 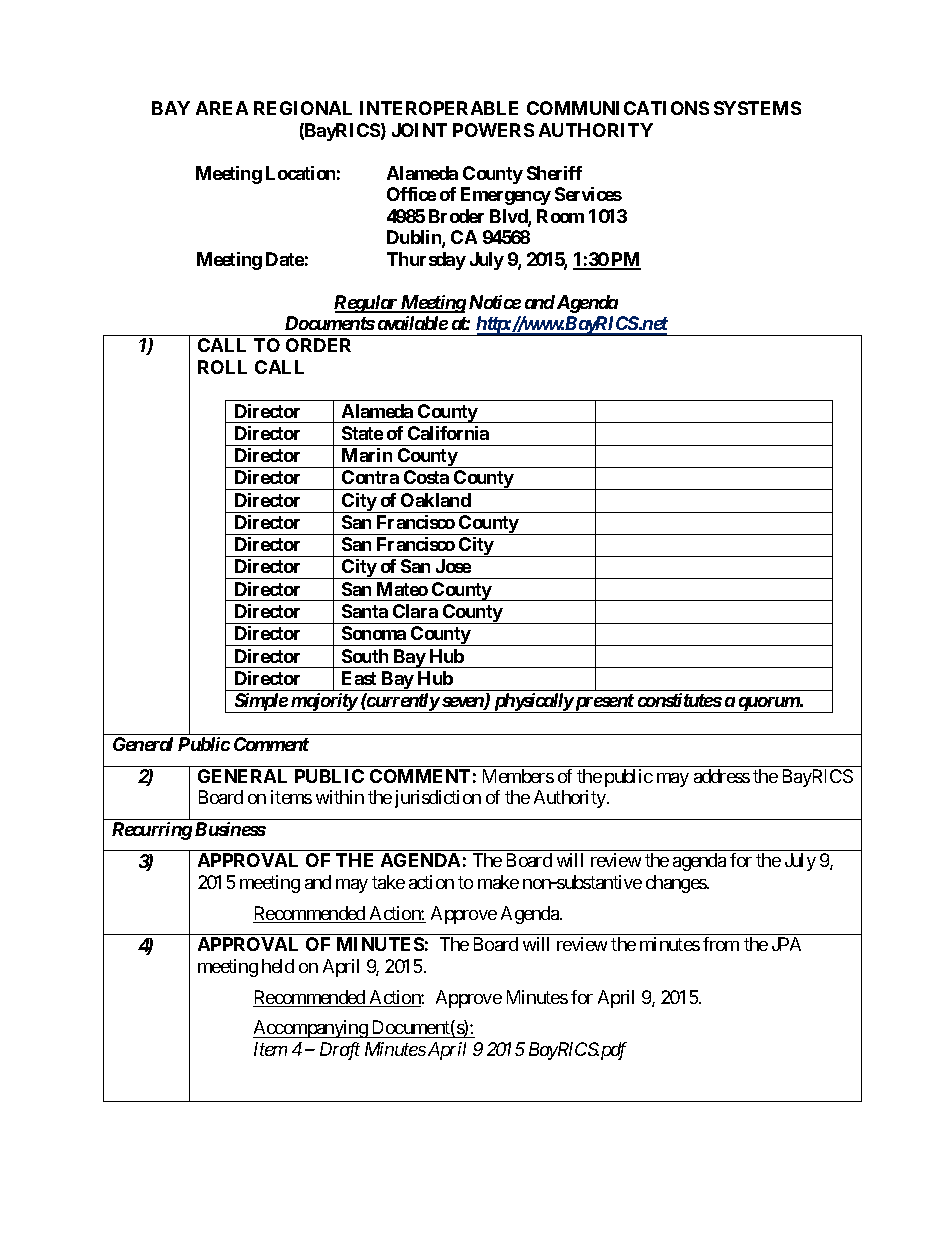 I want to click on from, so click(x=721, y=944).
